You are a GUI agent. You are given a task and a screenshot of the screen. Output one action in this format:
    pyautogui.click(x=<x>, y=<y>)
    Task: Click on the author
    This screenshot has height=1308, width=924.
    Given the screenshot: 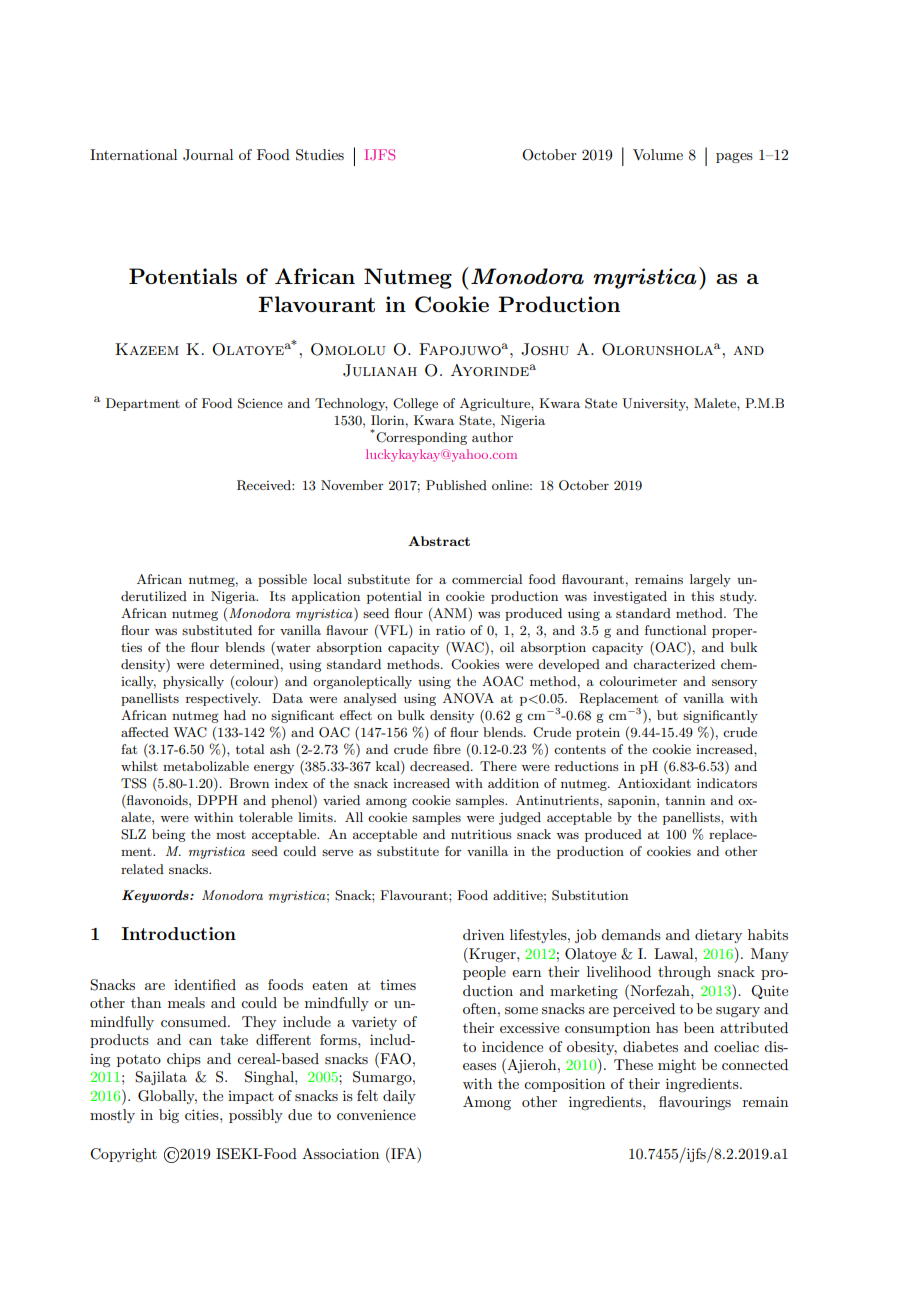 What is the action you would take?
    pyautogui.click(x=492, y=437)
